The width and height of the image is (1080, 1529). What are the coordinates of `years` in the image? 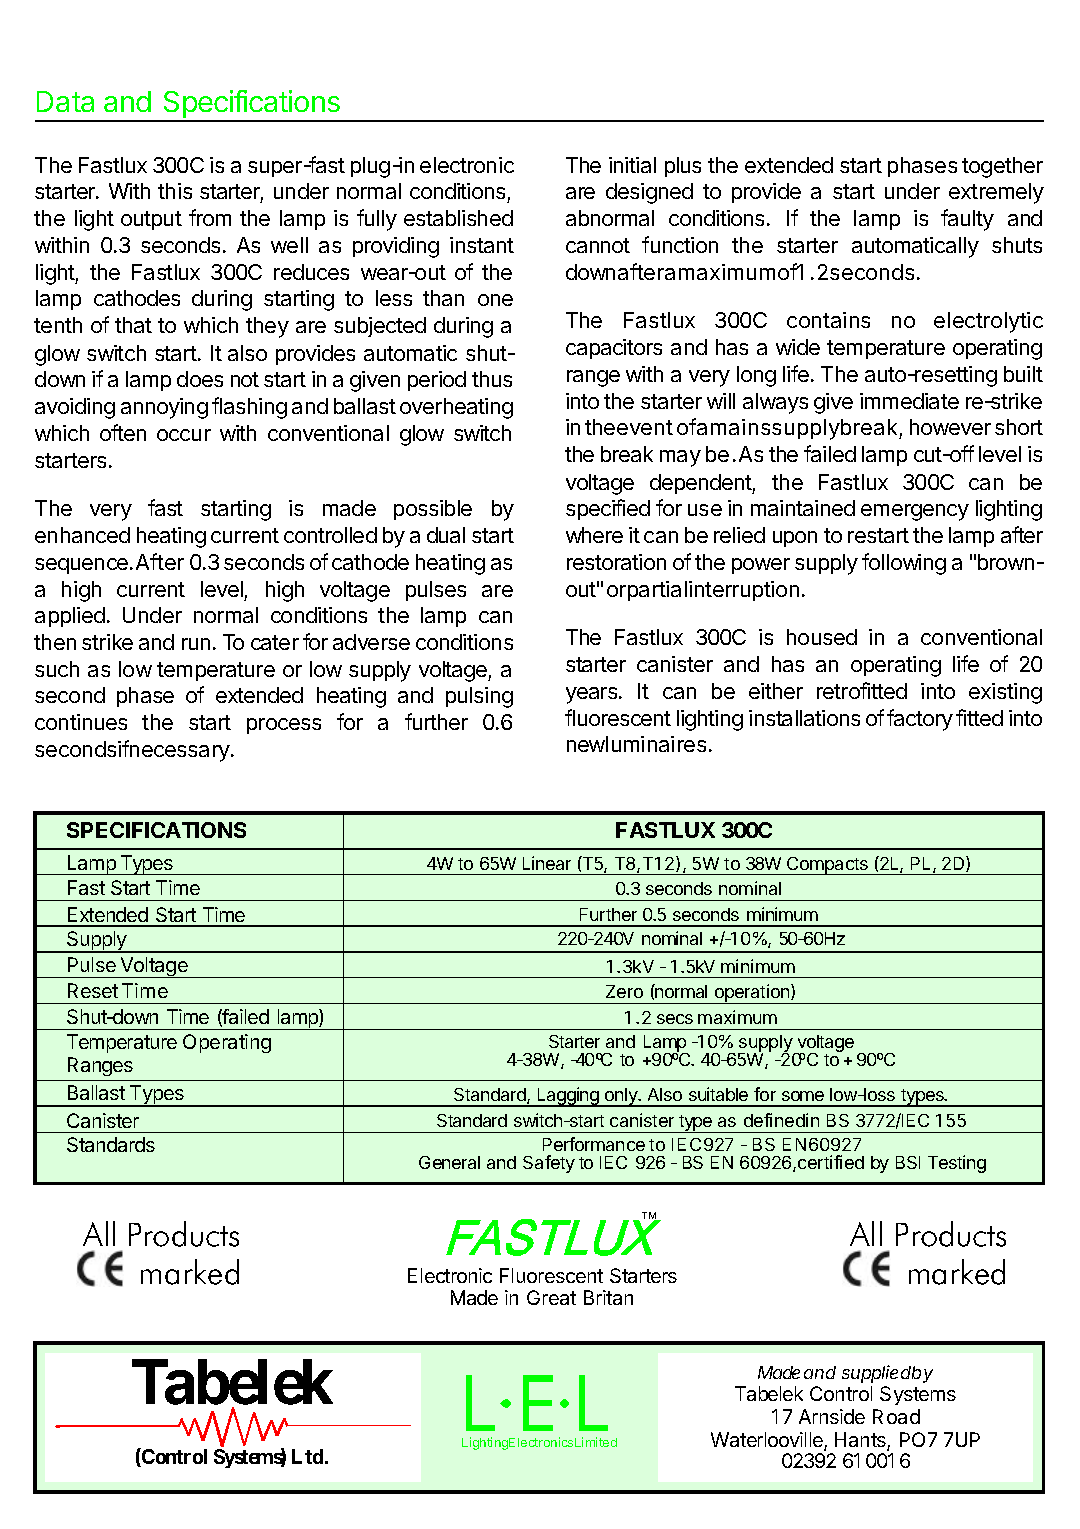 It's located at (593, 695).
